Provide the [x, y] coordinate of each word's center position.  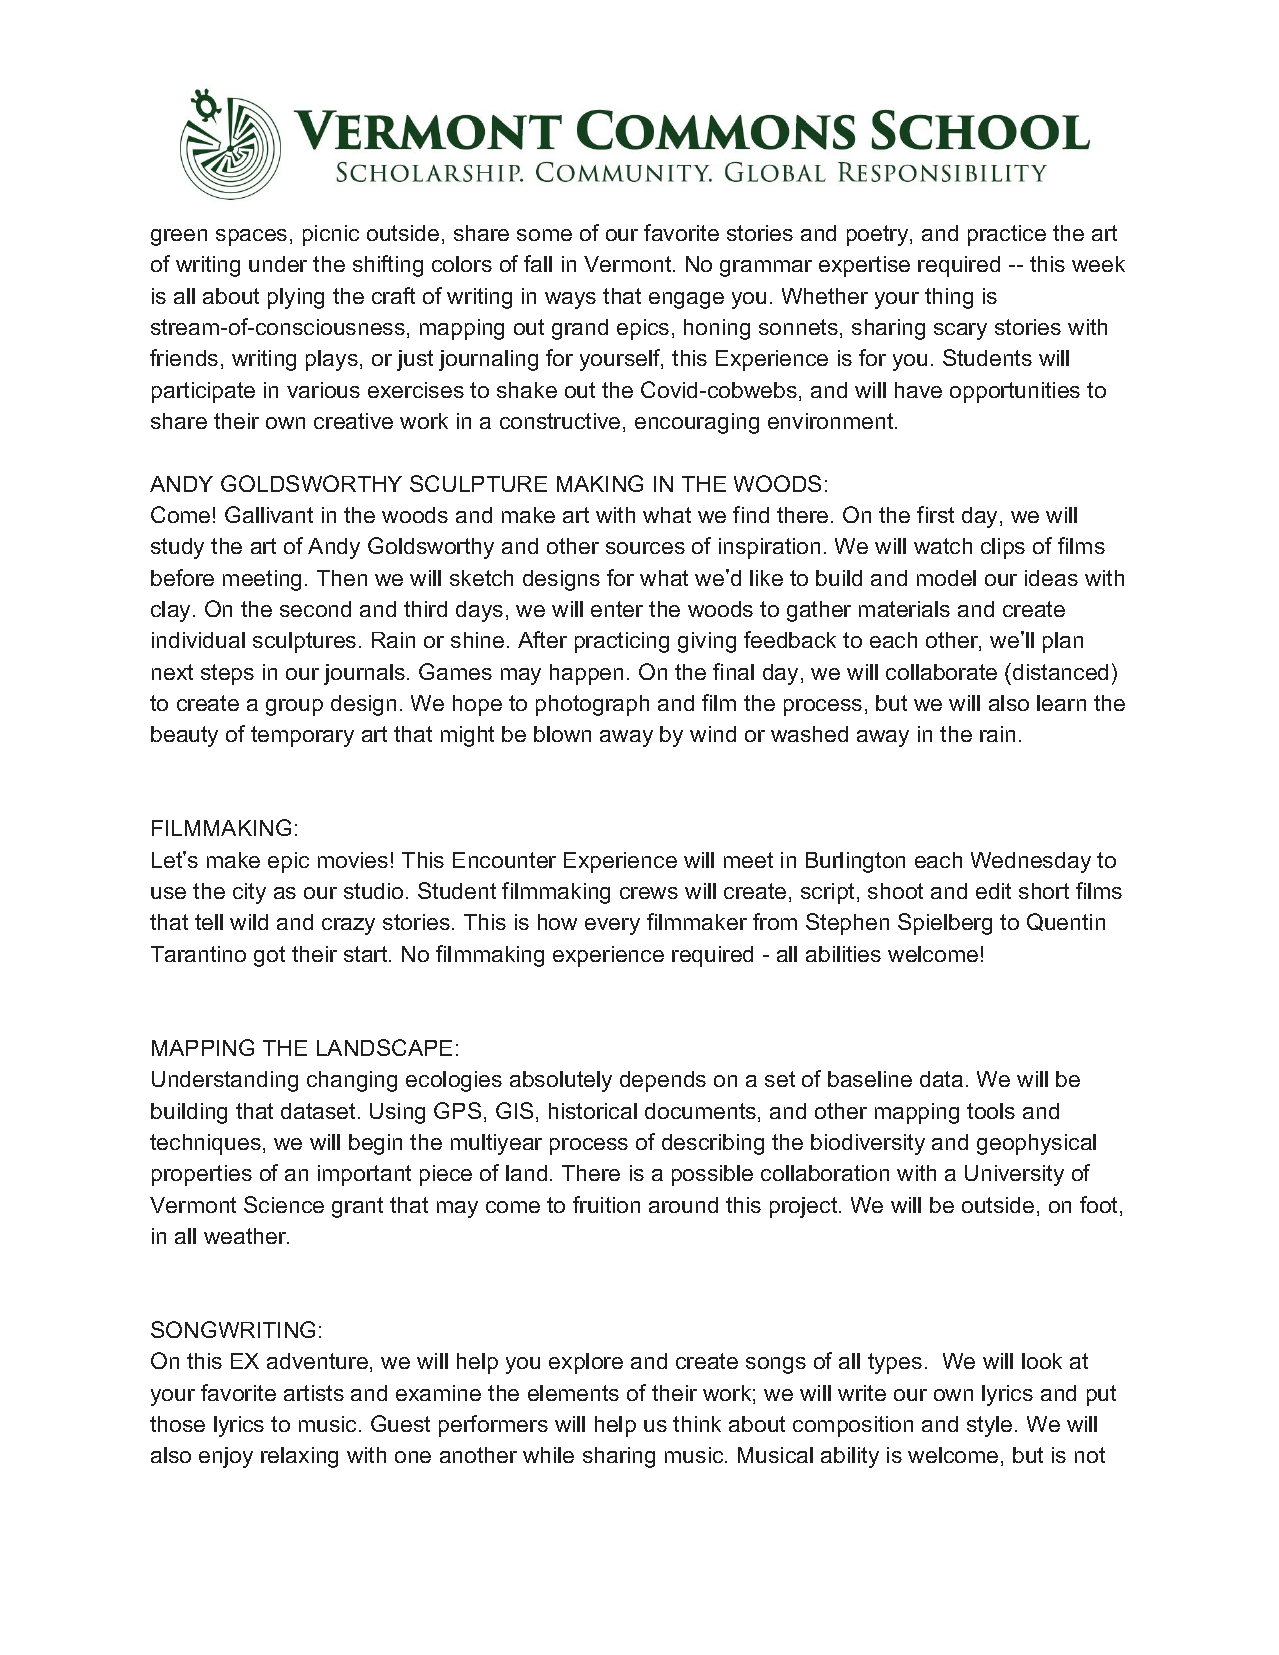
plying [296, 298]
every [612, 926]
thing [949, 298]
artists [314, 1393]
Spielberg [945, 924]
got [269, 956]
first [935, 514]
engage [686, 300]
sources [645, 548]
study [177, 548]
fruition [606, 1204]
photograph [592, 705]
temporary [302, 736]
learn [1061, 703]
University [1014, 1175]
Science [284, 1204]
